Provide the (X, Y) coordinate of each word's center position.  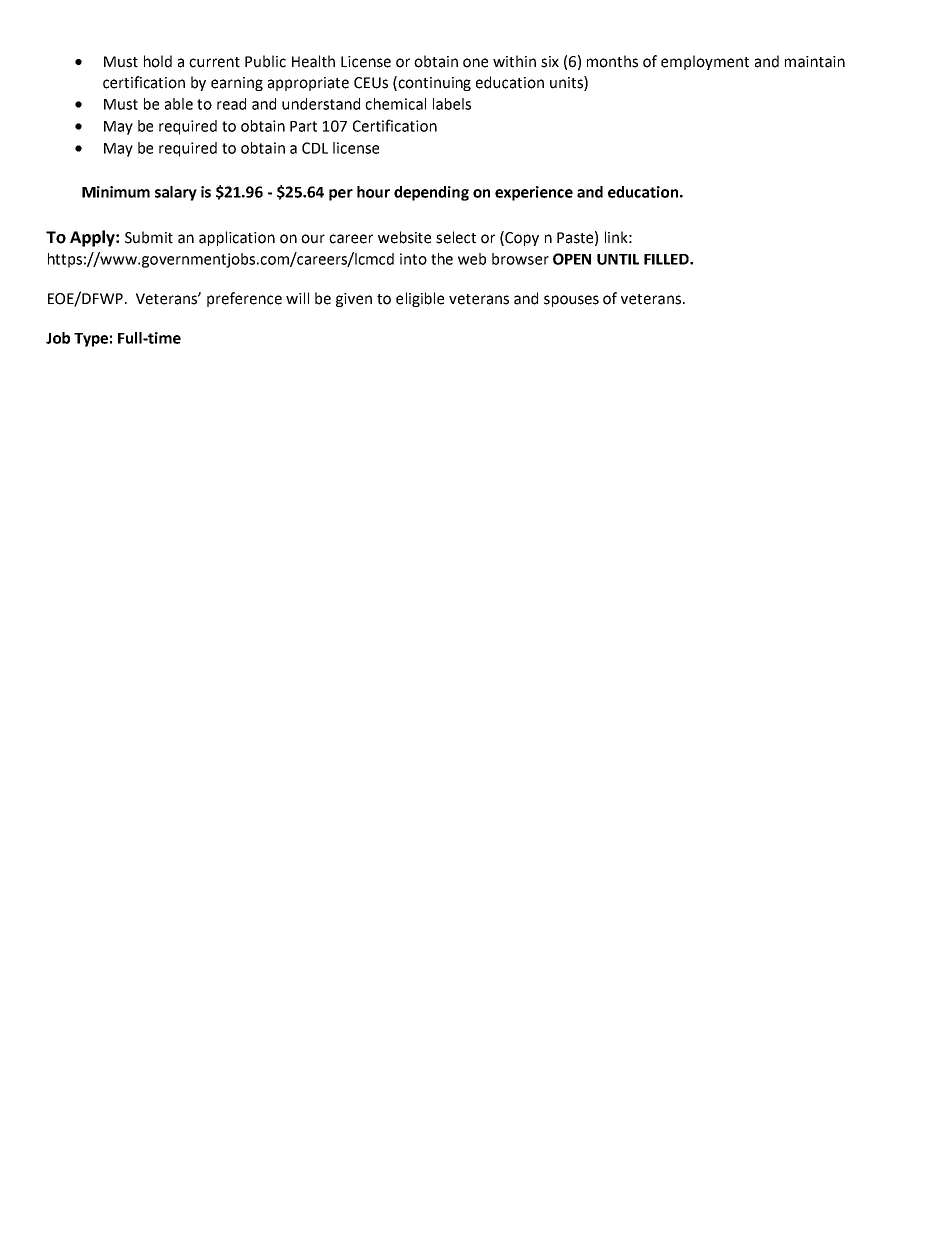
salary (176, 193)
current (214, 62)
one (475, 63)
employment (705, 62)
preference (244, 299)
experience (534, 193)
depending (431, 193)
